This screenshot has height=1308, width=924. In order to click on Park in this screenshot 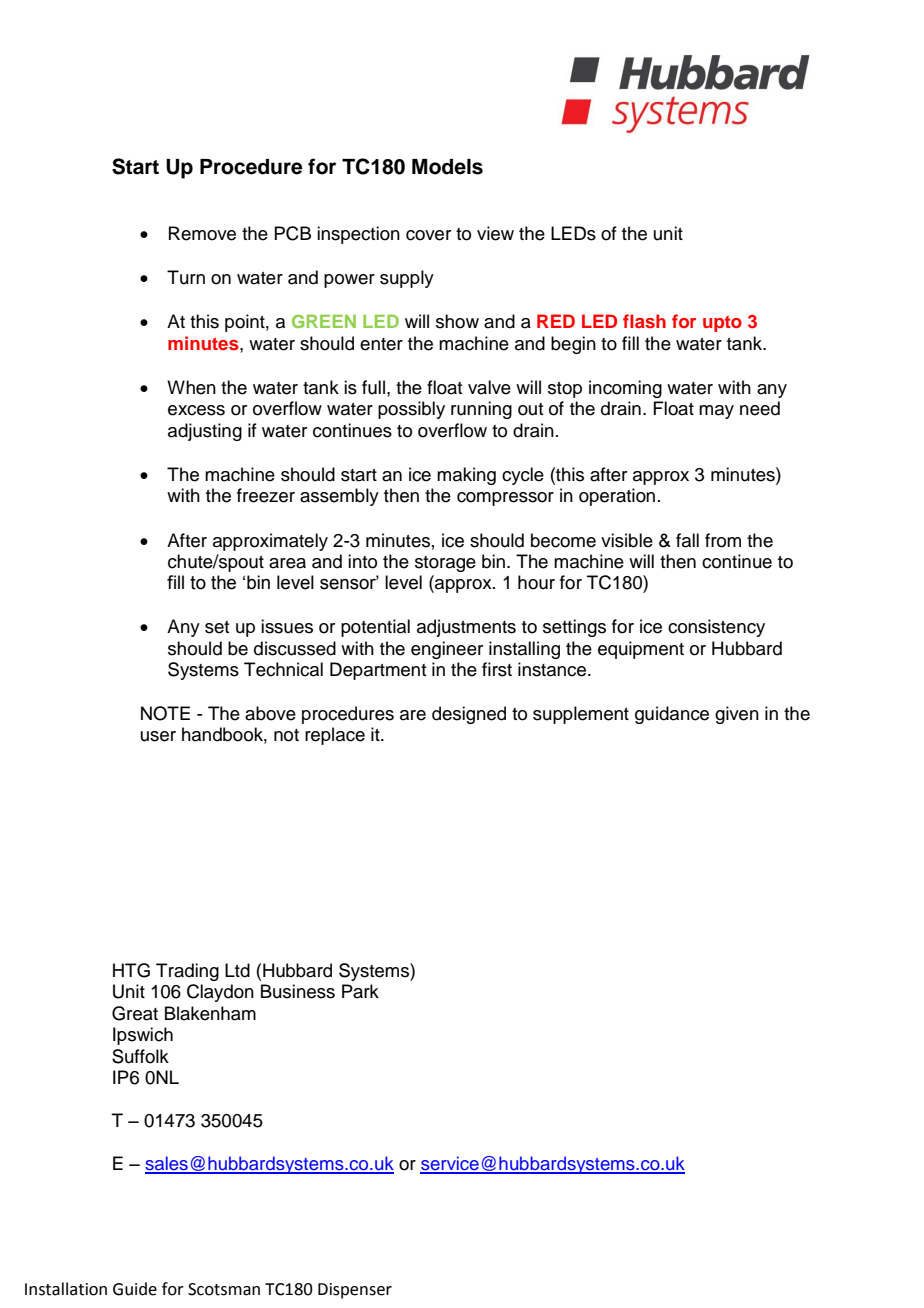, I will do `click(360, 991)`.
